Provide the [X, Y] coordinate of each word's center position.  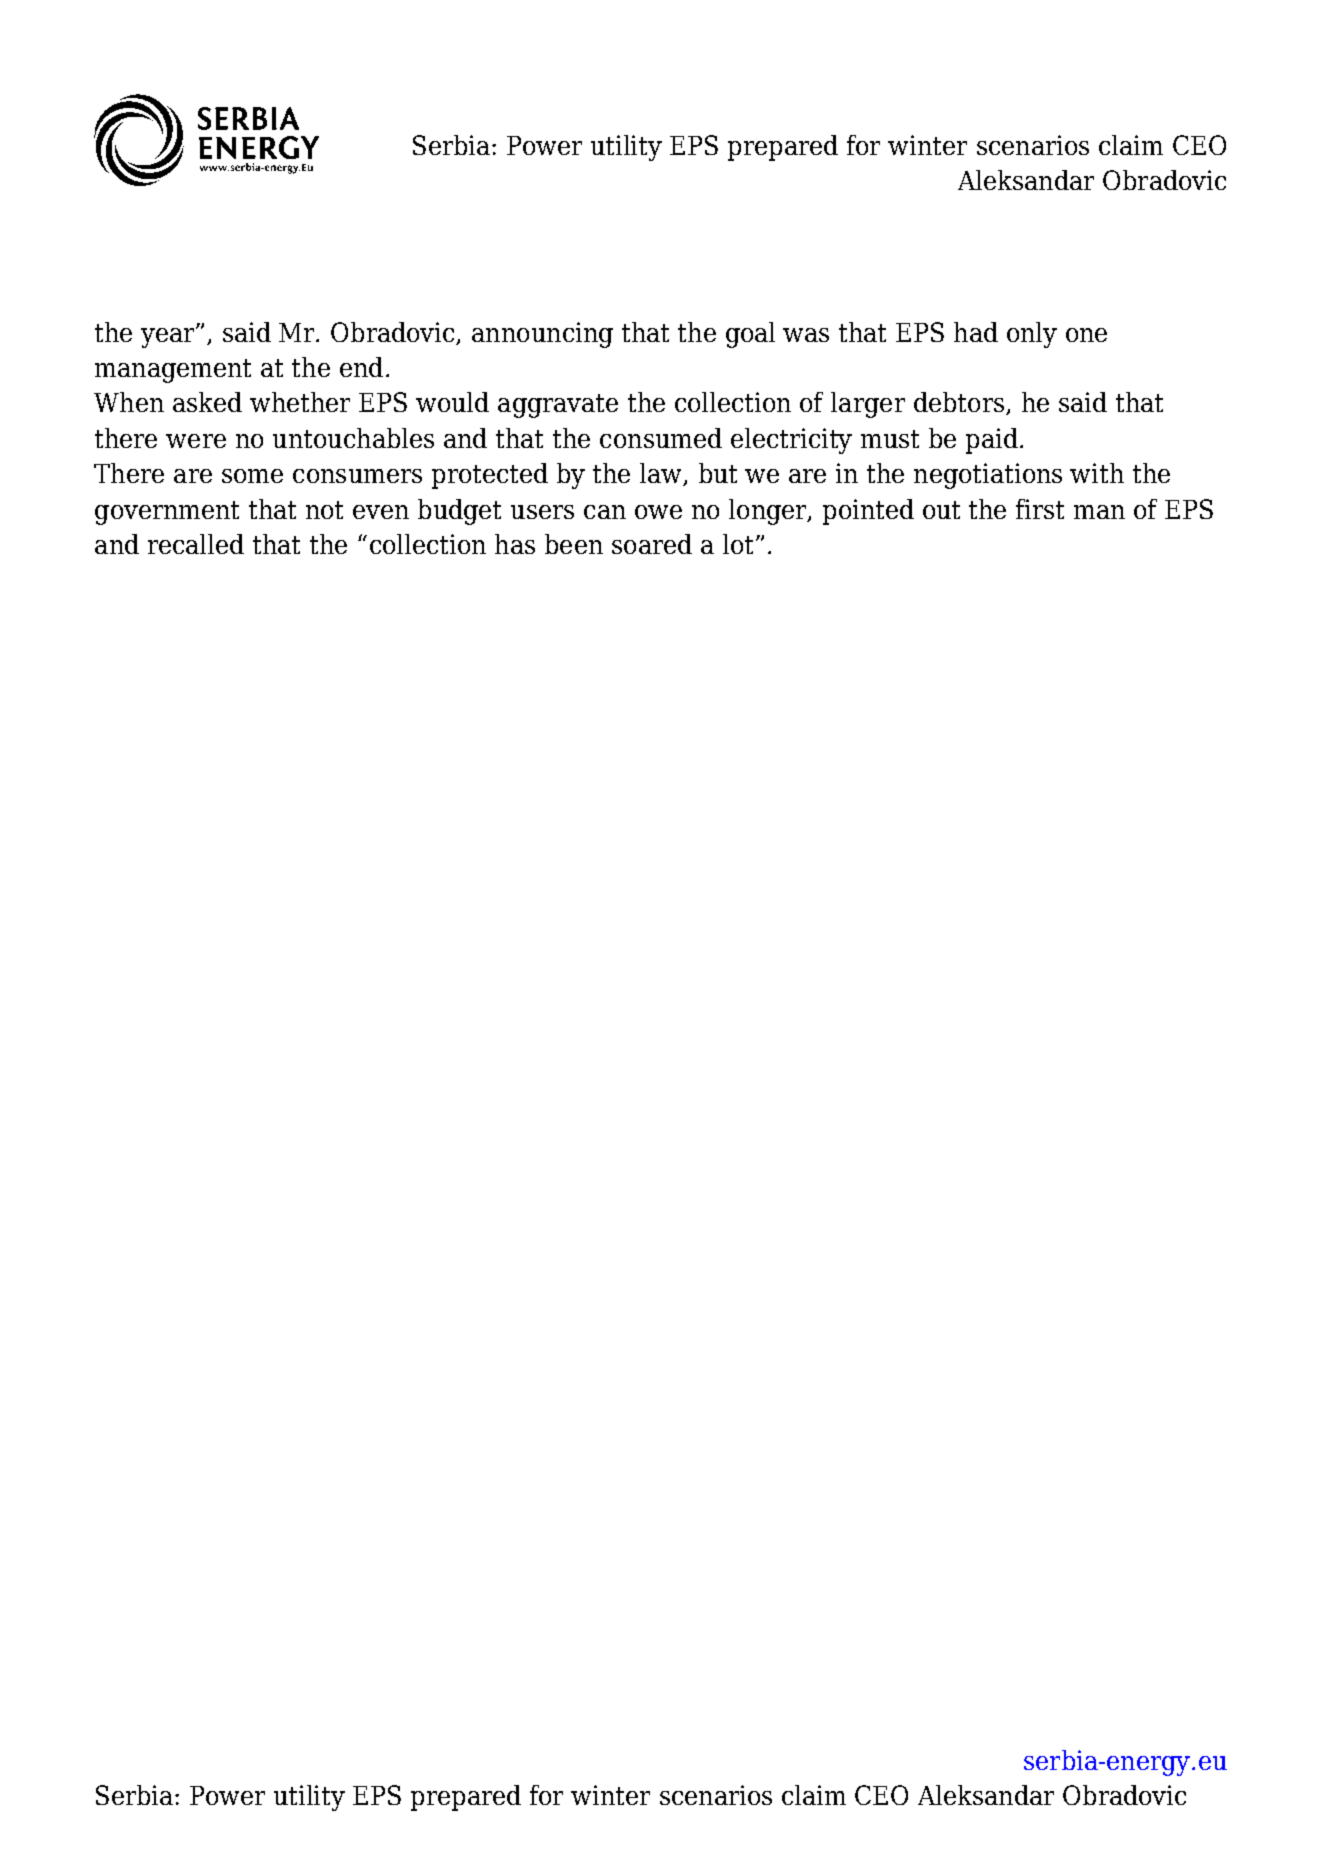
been [574, 544]
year [169, 337]
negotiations [988, 476]
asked [207, 402]
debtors [960, 403]
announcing [542, 335]
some [252, 476]
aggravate [558, 406]
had [976, 332]
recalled [196, 544]
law [662, 474]
